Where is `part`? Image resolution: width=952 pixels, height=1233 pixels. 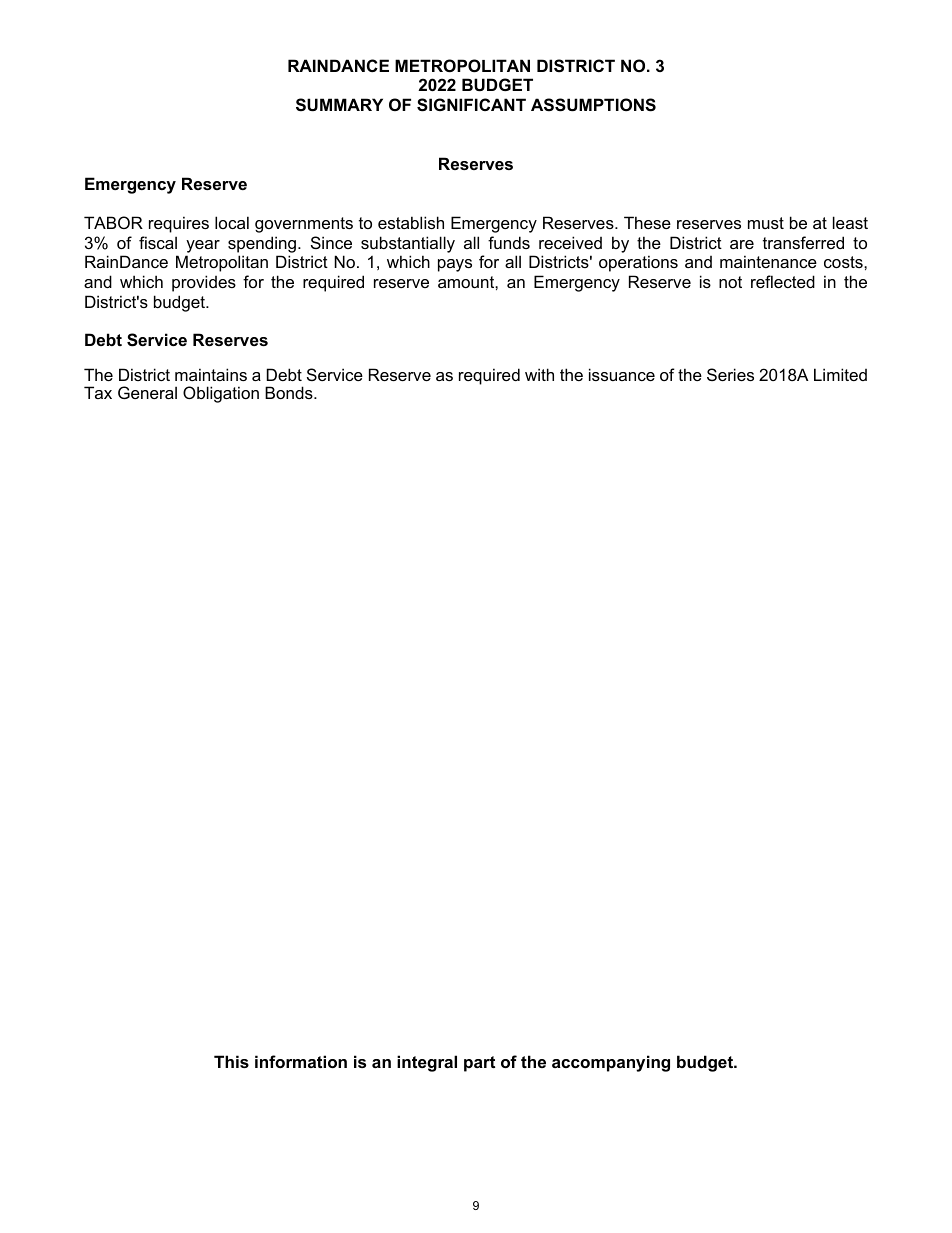 part is located at coordinates (479, 1064).
